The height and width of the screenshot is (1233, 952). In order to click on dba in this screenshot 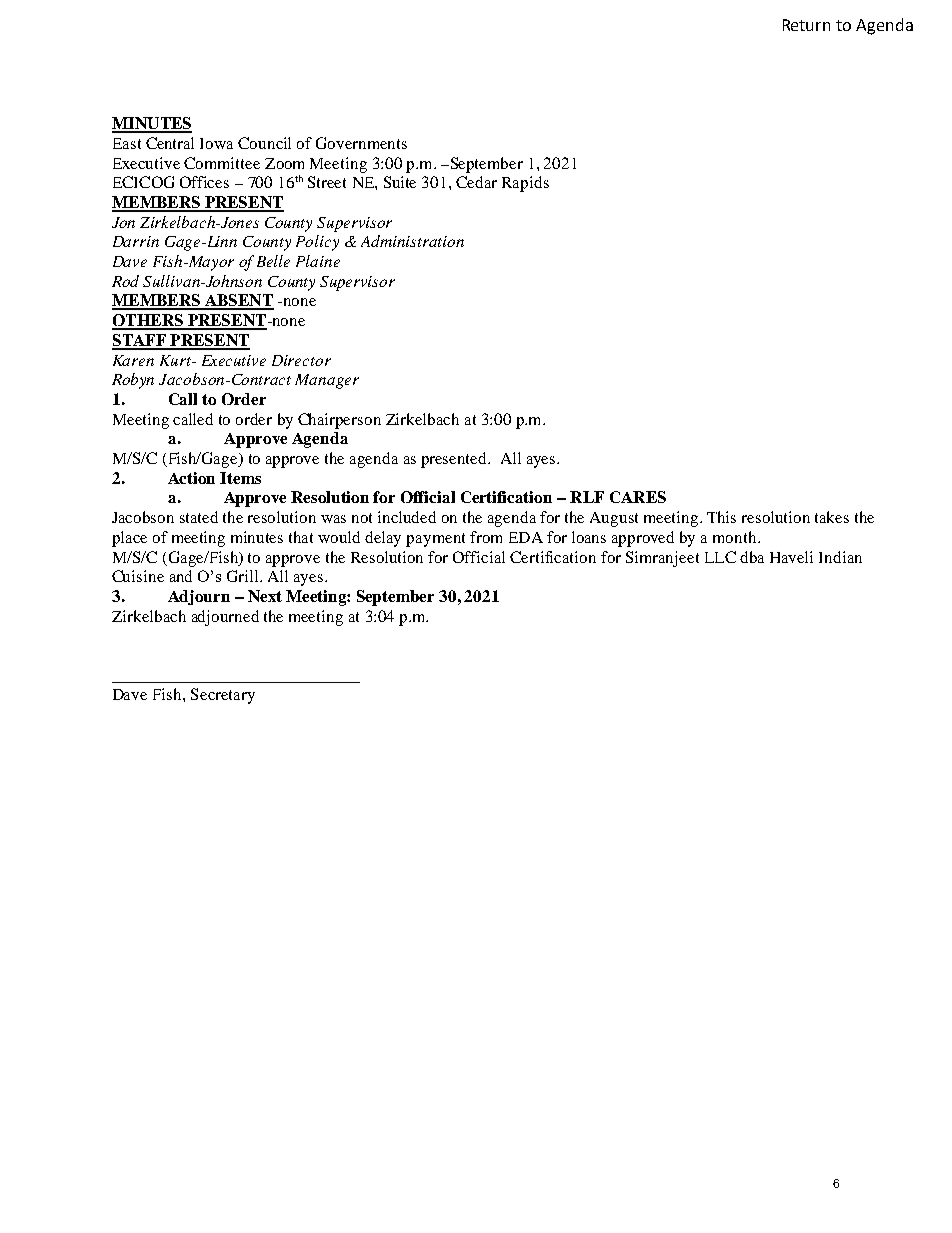, I will do `click(752, 557)`.
